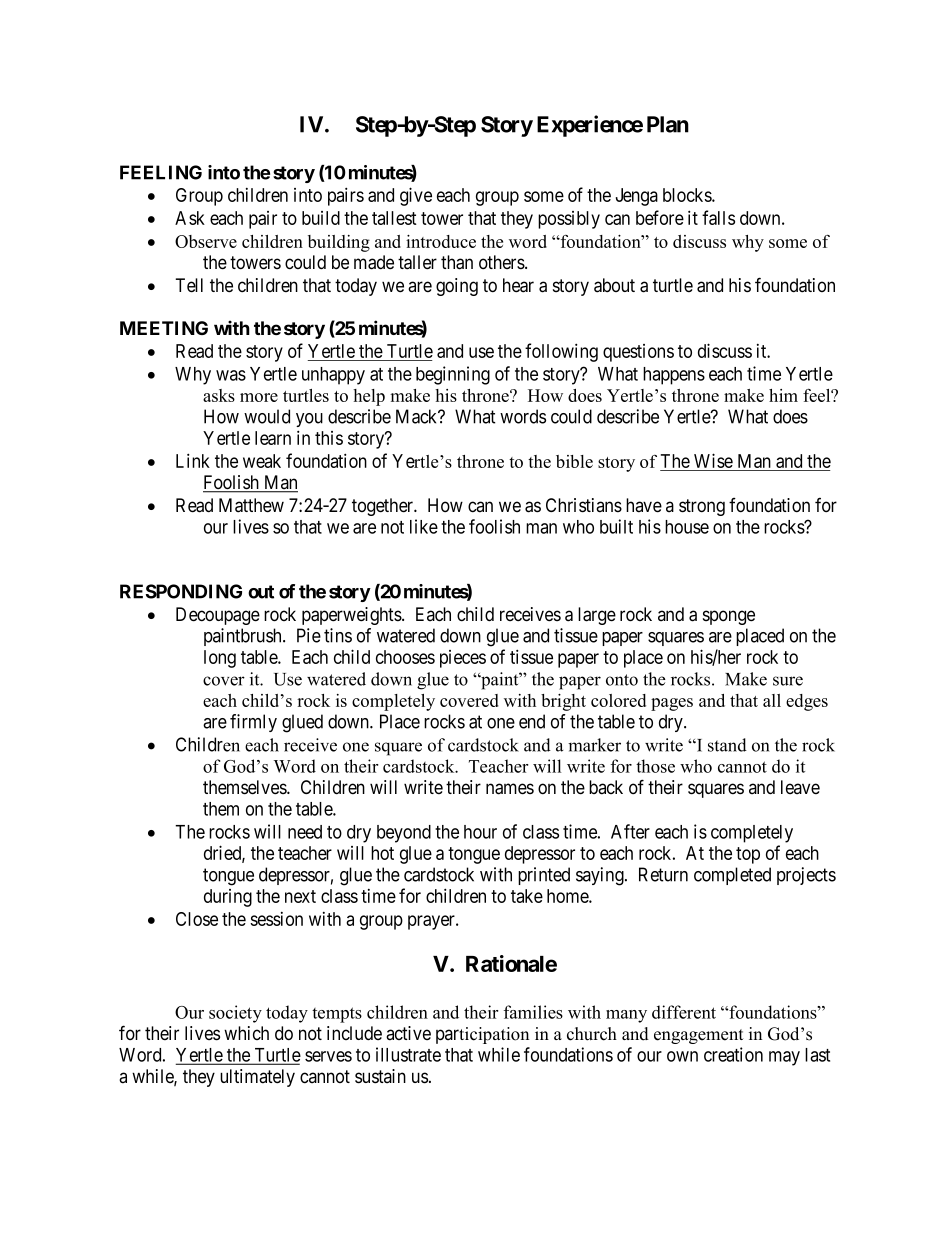  I want to click on participation, so click(482, 1035).
